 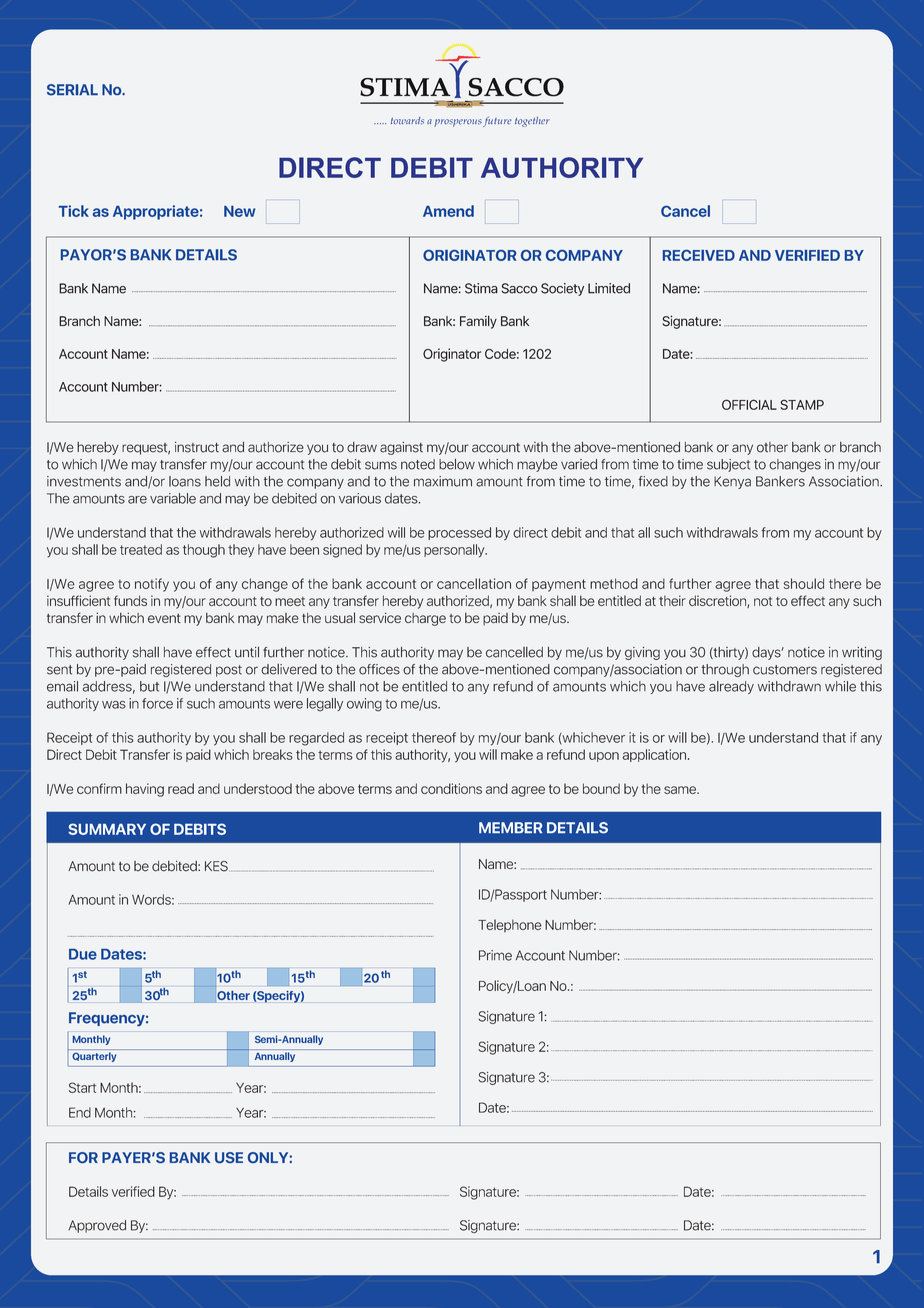 What do you see at coordinates (229, 1157) in the screenshot?
I see `USE` at bounding box center [229, 1157].
